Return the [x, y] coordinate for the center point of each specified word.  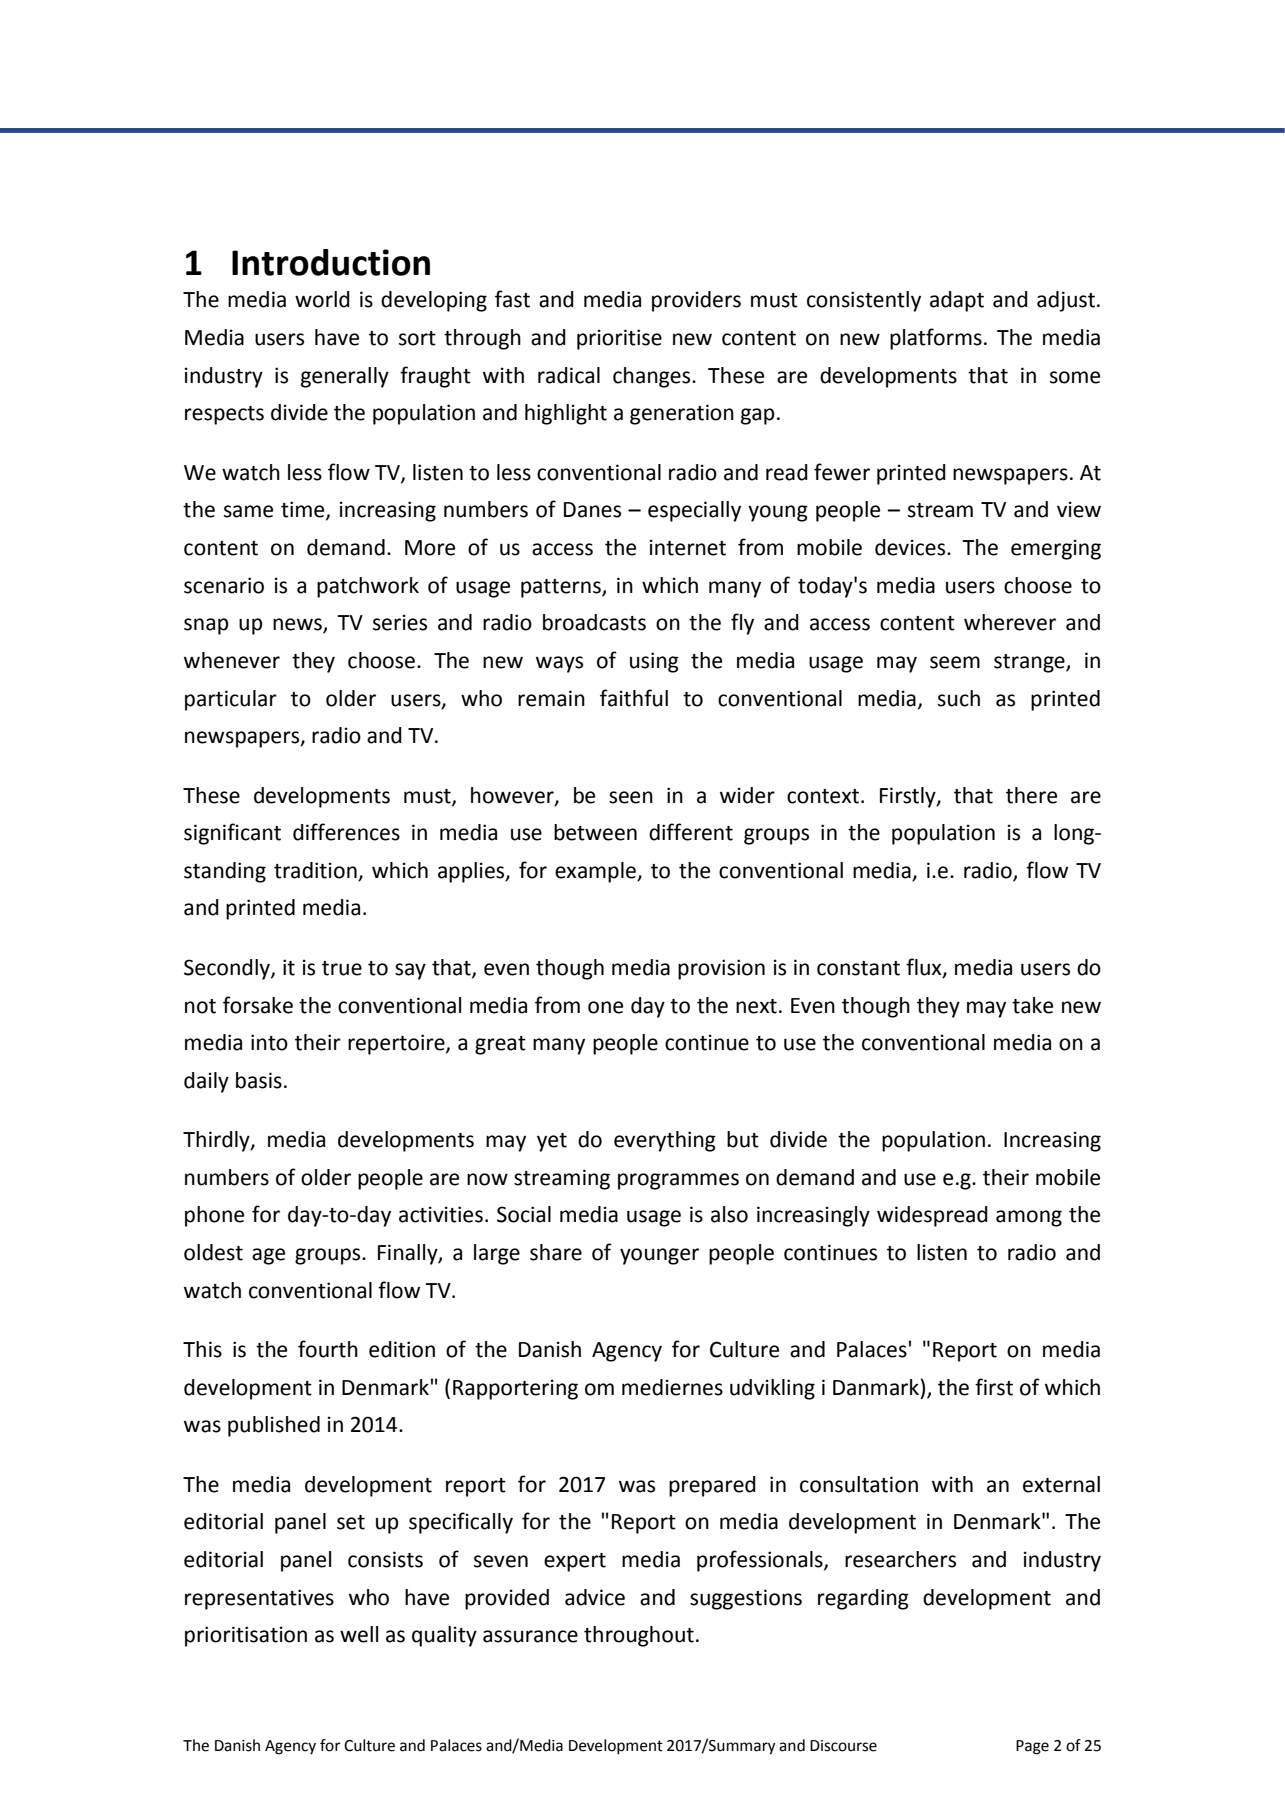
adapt [957, 301]
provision [721, 969]
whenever [232, 660]
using [654, 662]
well [359, 1634]
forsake [258, 1005]
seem [955, 662]
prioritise [619, 339]
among [1029, 1218]
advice [595, 1597]
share [556, 1252]
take [1032, 1005]
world [322, 299]
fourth [328, 1349]
